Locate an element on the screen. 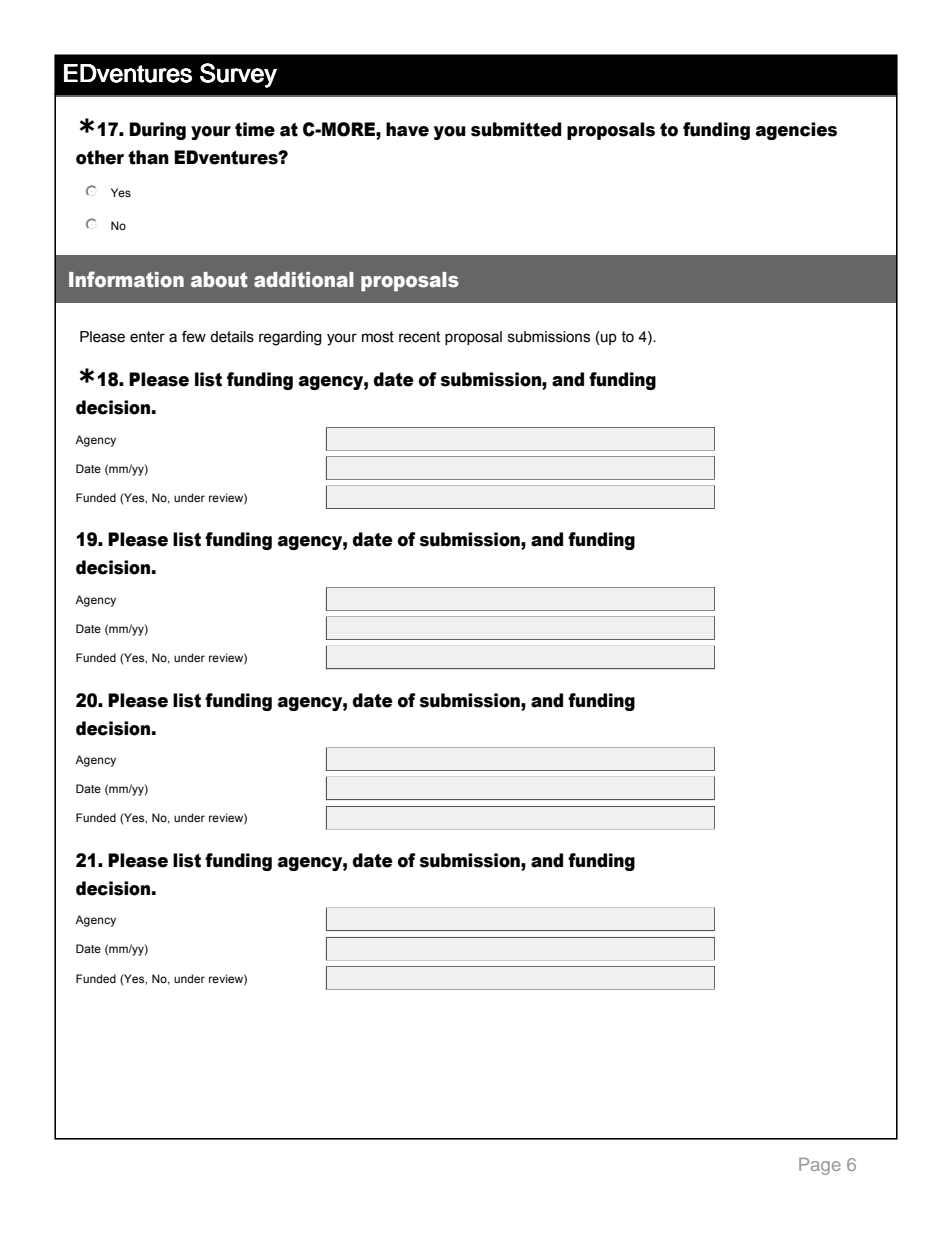 The width and height of the screenshot is (952, 1233). regarding is located at coordinates (290, 338).
